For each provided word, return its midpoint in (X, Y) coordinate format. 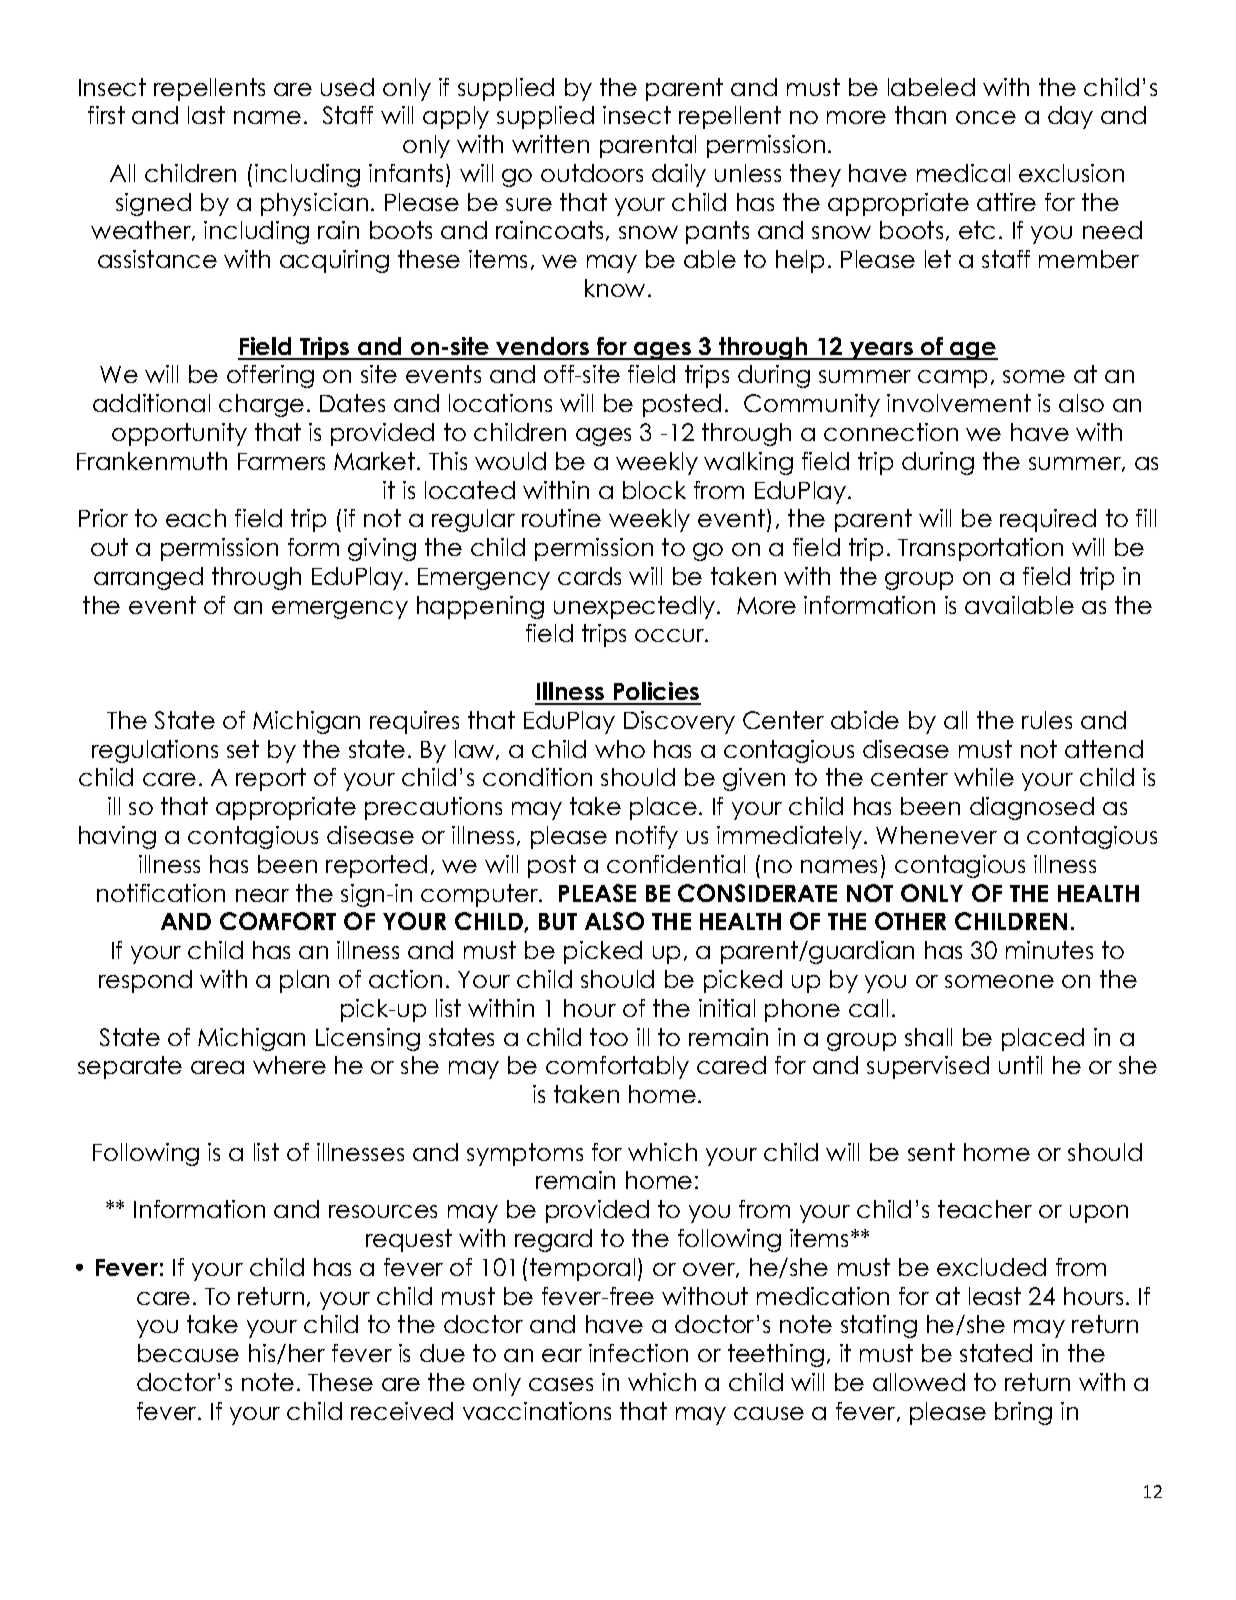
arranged (148, 578)
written (550, 144)
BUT (558, 921)
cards (589, 576)
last (206, 115)
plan (304, 981)
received (402, 1411)
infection (638, 1353)
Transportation (980, 549)
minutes (1049, 950)
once (986, 117)
